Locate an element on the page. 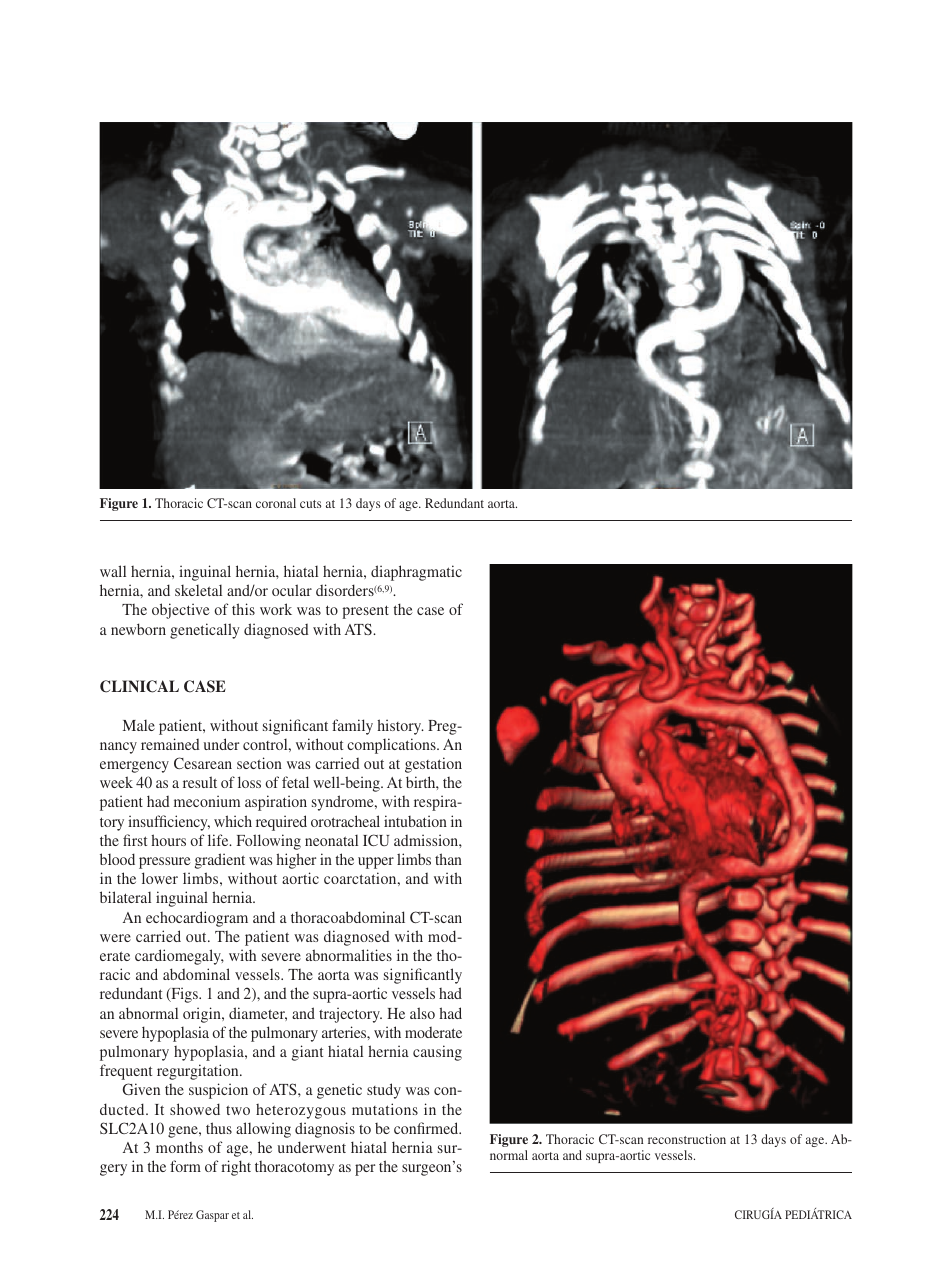 This image has height=1270, width=952. diaphragmatic is located at coordinates (416, 573).
